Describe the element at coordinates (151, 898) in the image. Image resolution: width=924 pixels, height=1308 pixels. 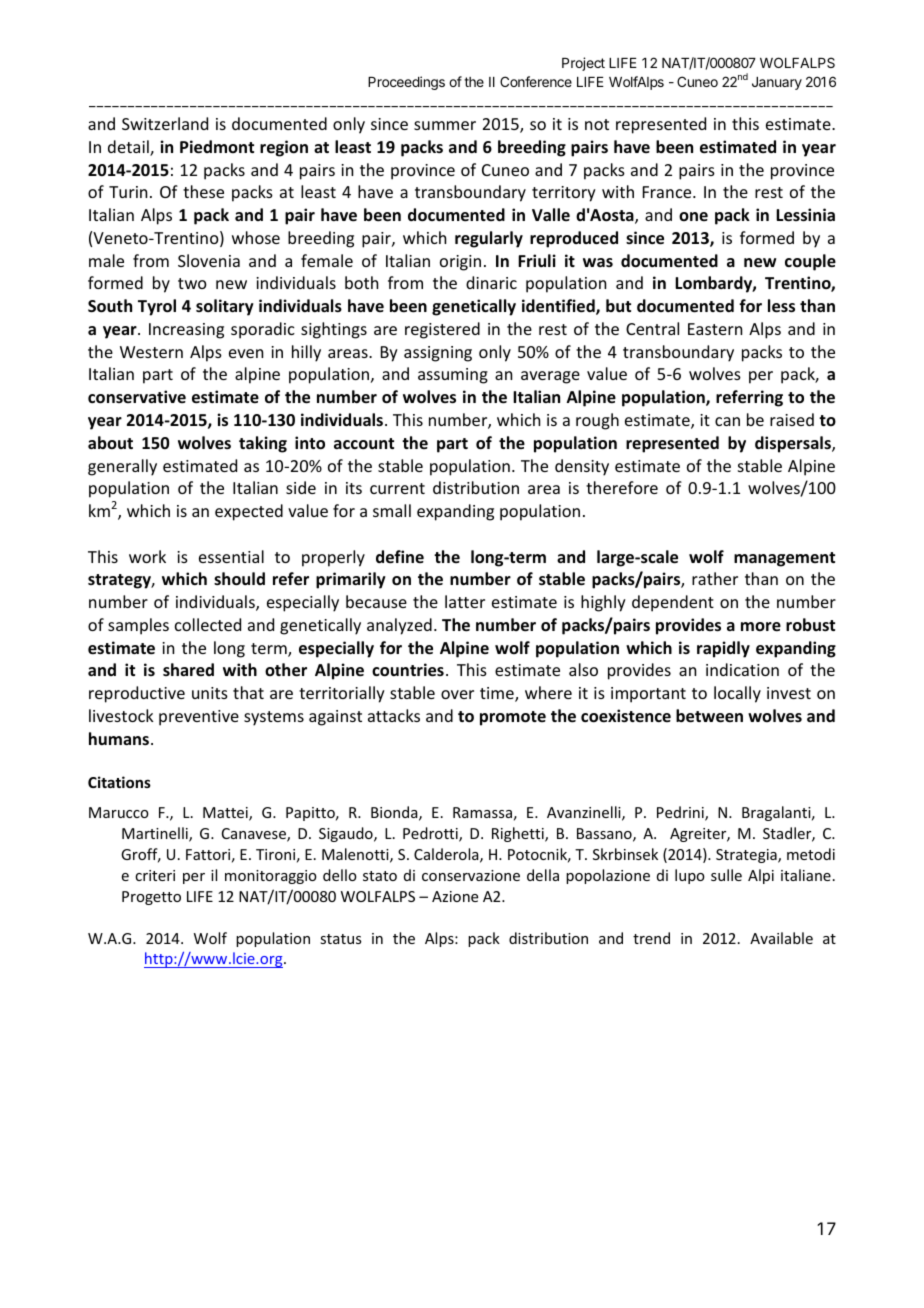
I see `Progetto` at that location.
